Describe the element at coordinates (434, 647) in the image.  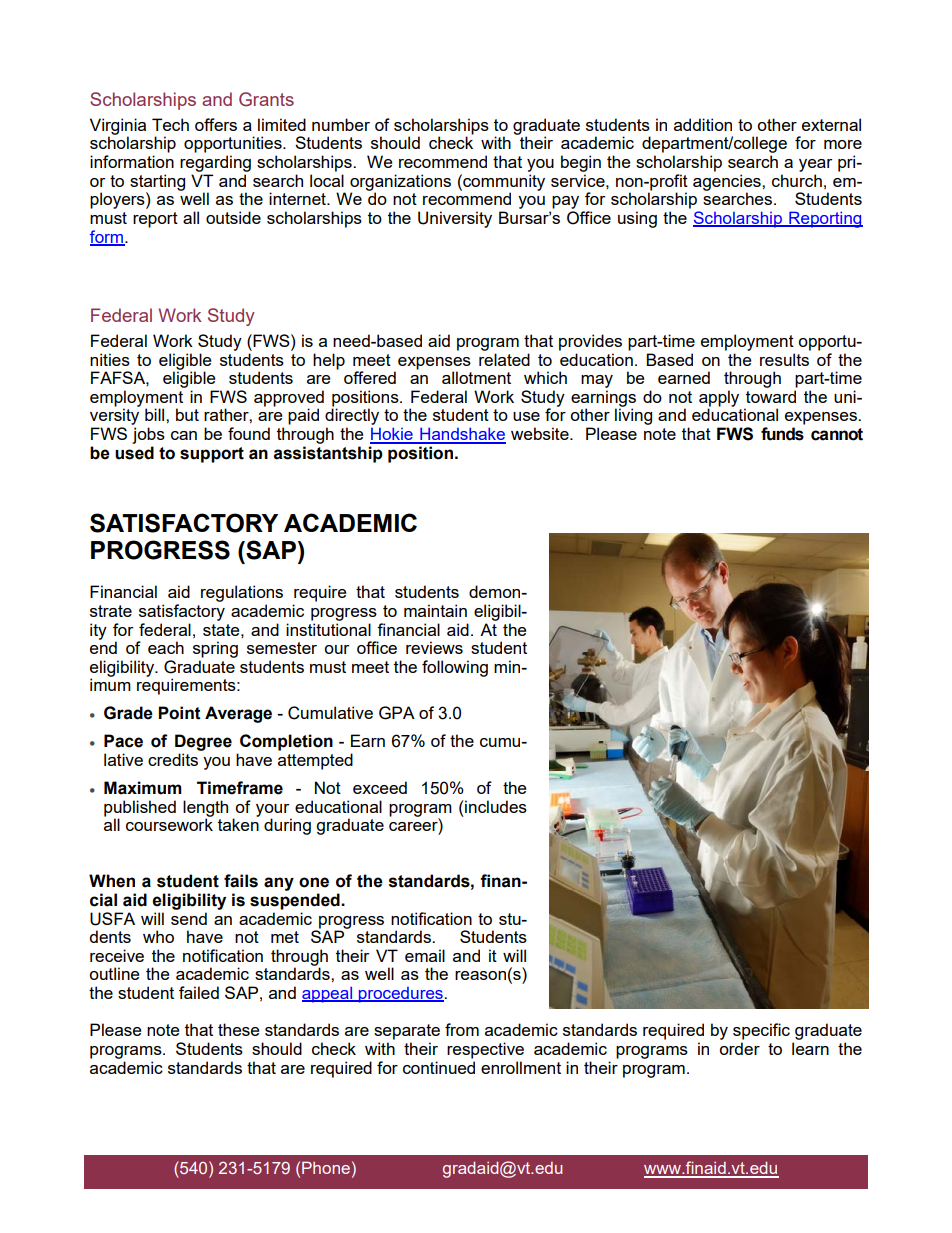
I see `reviews` at that location.
